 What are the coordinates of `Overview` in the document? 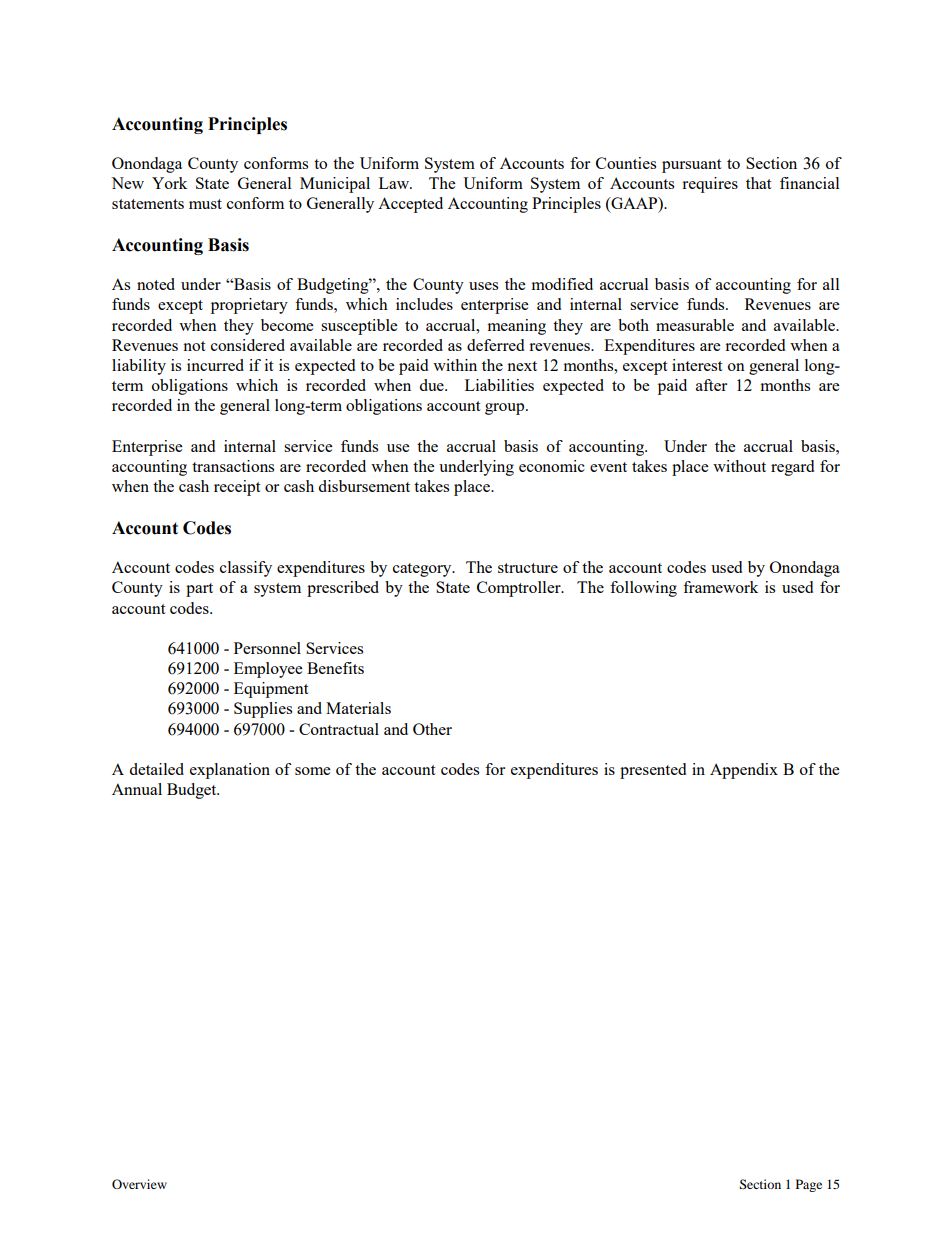 It's located at (139, 1184).
